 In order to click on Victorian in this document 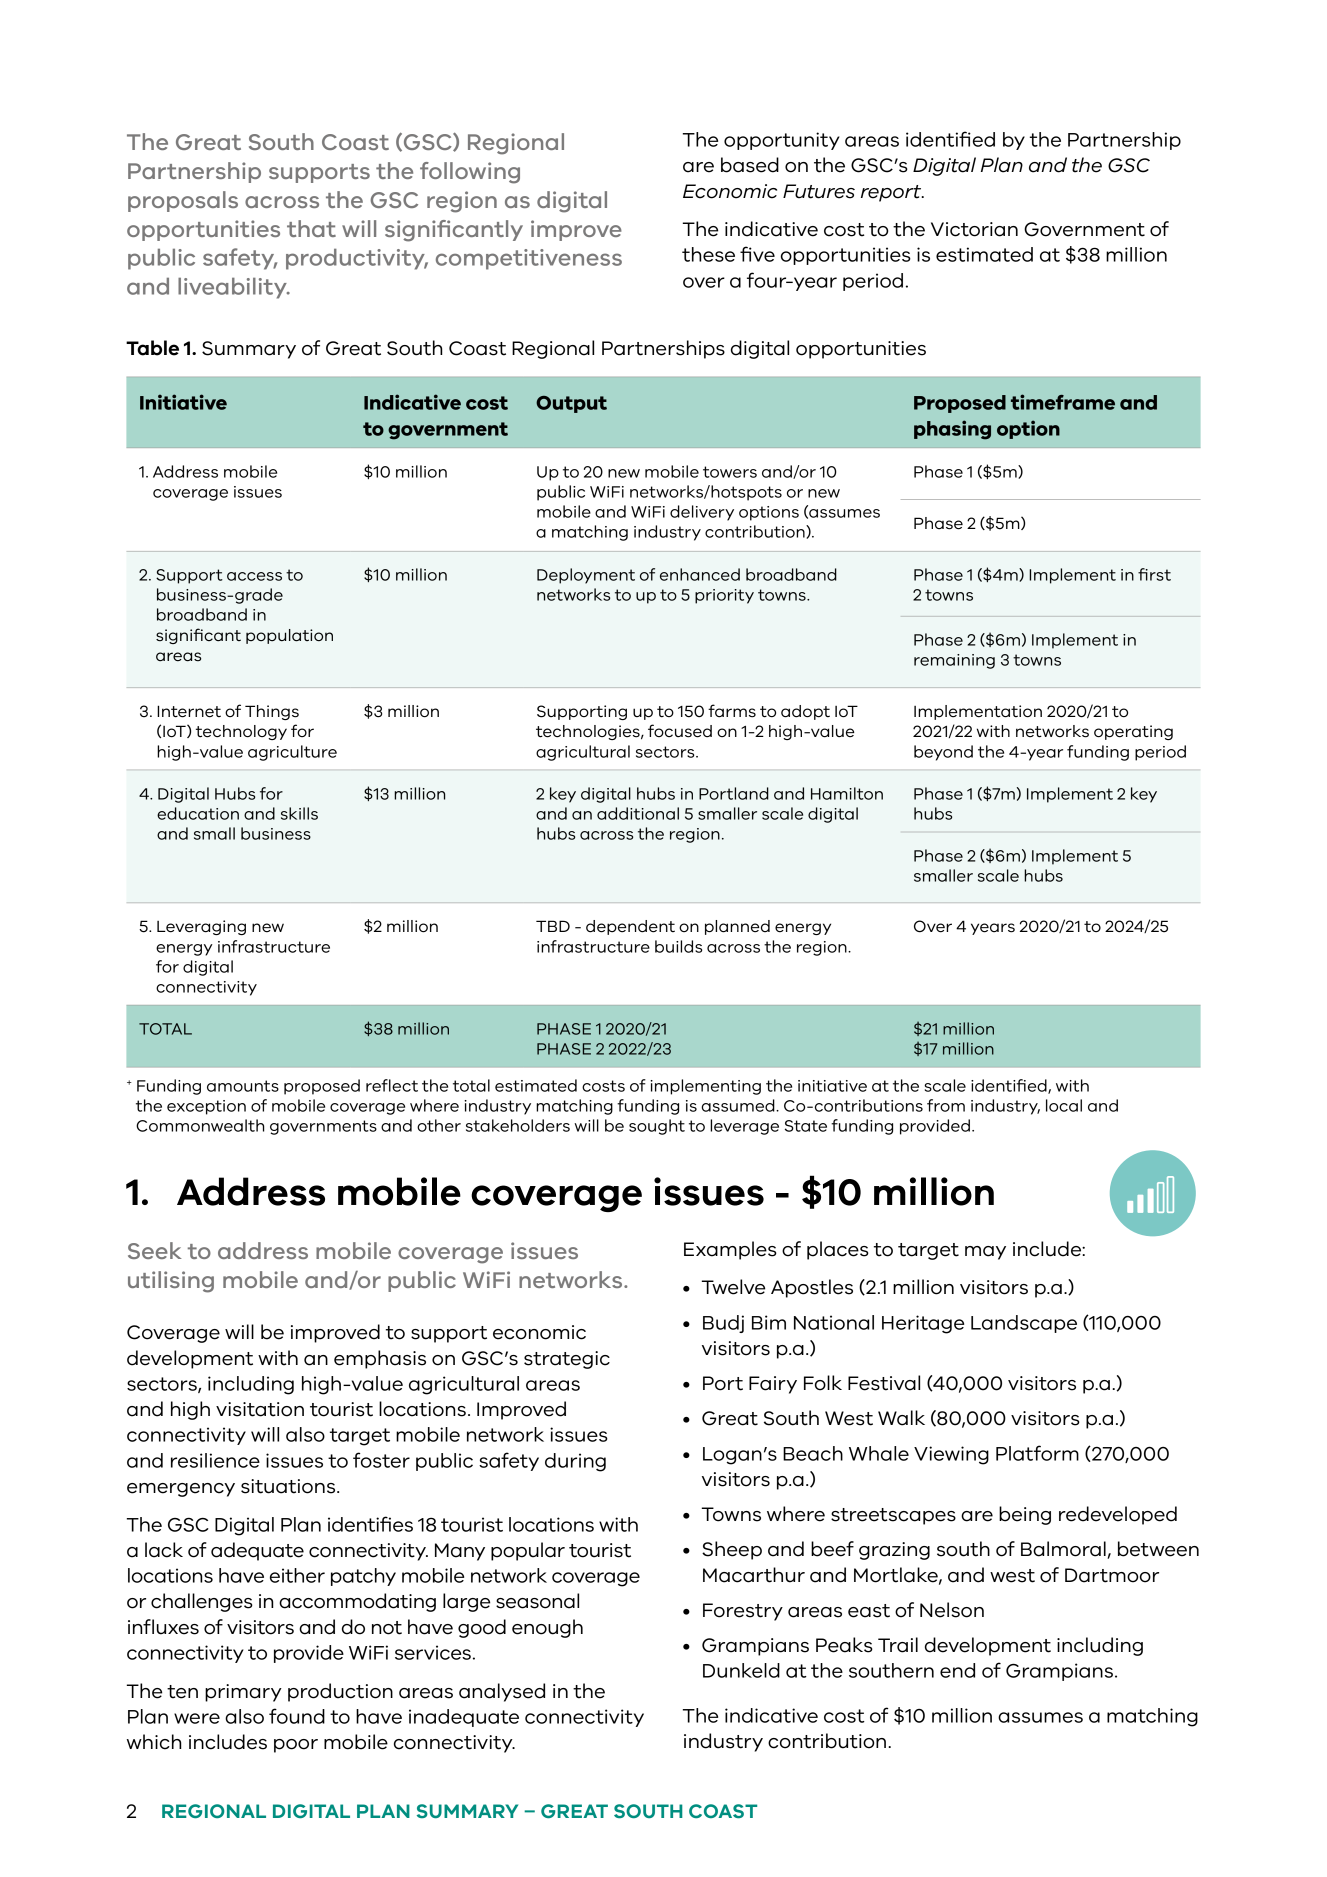, I will do `click(974, 229)`.
